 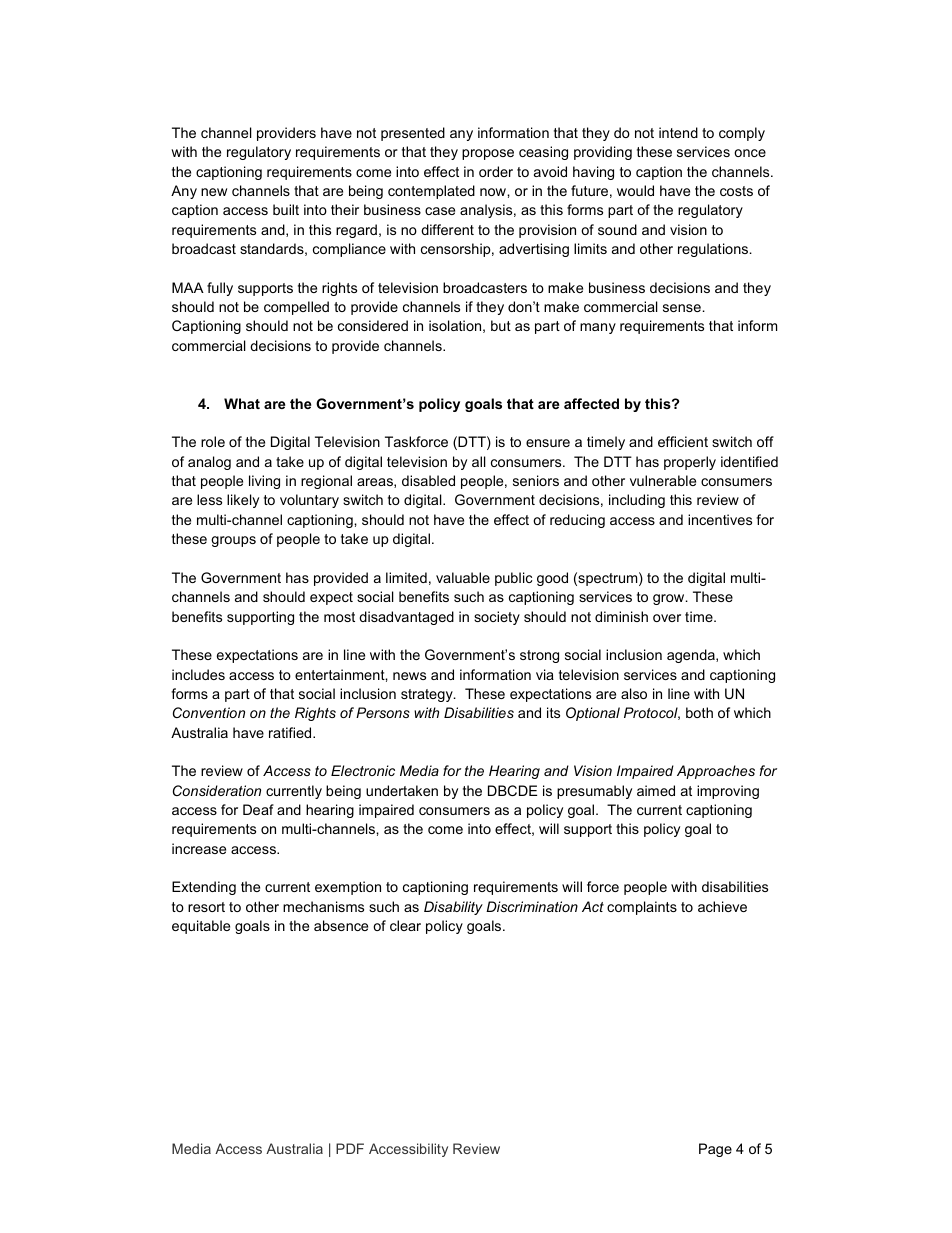 What do you see at coordinates (350, 1148) in the document?
I see `PDF` at bounding box center [350, 1148].
